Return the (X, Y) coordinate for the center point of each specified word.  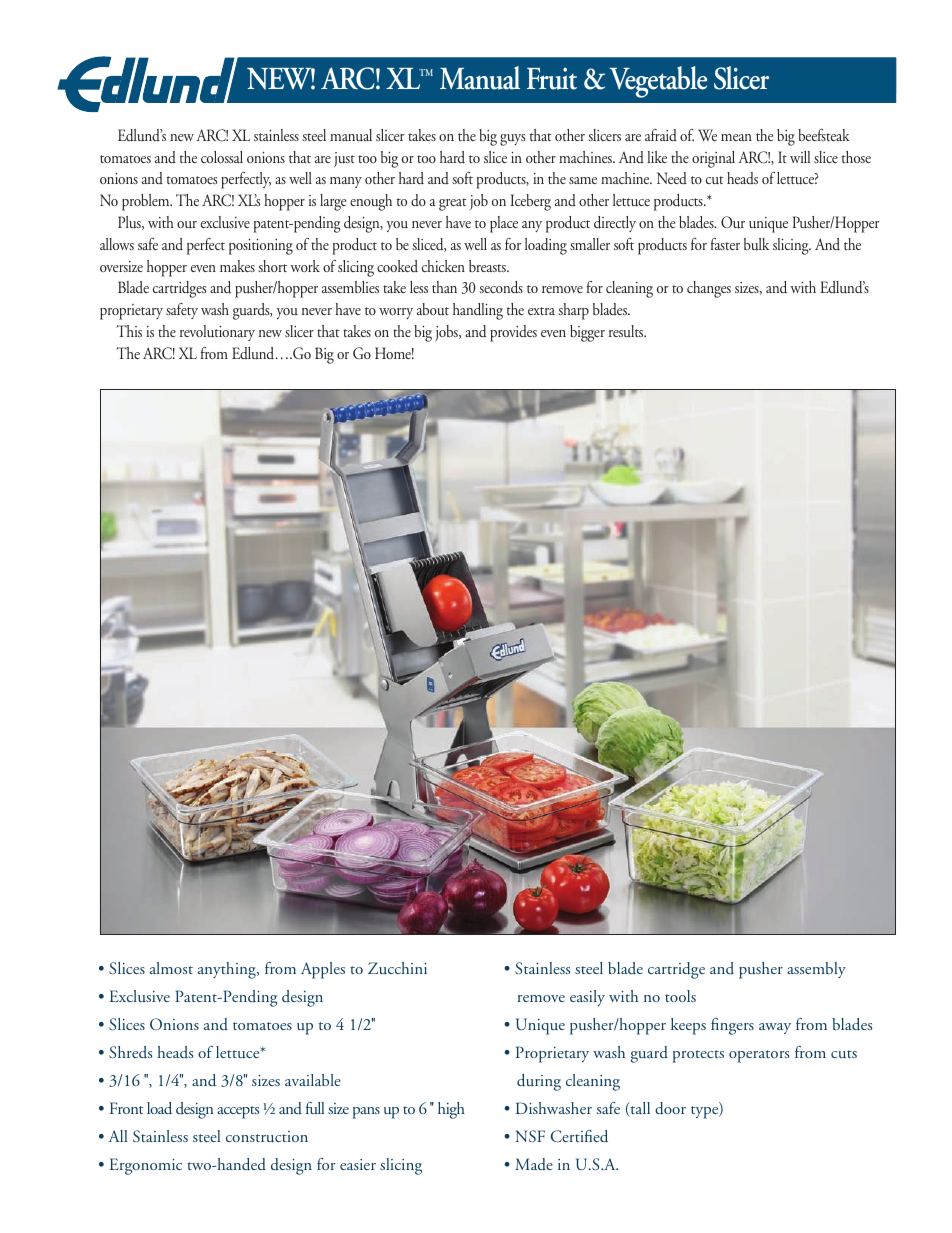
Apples (323, 970)
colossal (222, 157)
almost (171, 968)
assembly (816, 970)
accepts (238, 1112)
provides (513, 333)
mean (736, 137)
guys (512, 140)
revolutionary (217, 333)
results (627, 331)
